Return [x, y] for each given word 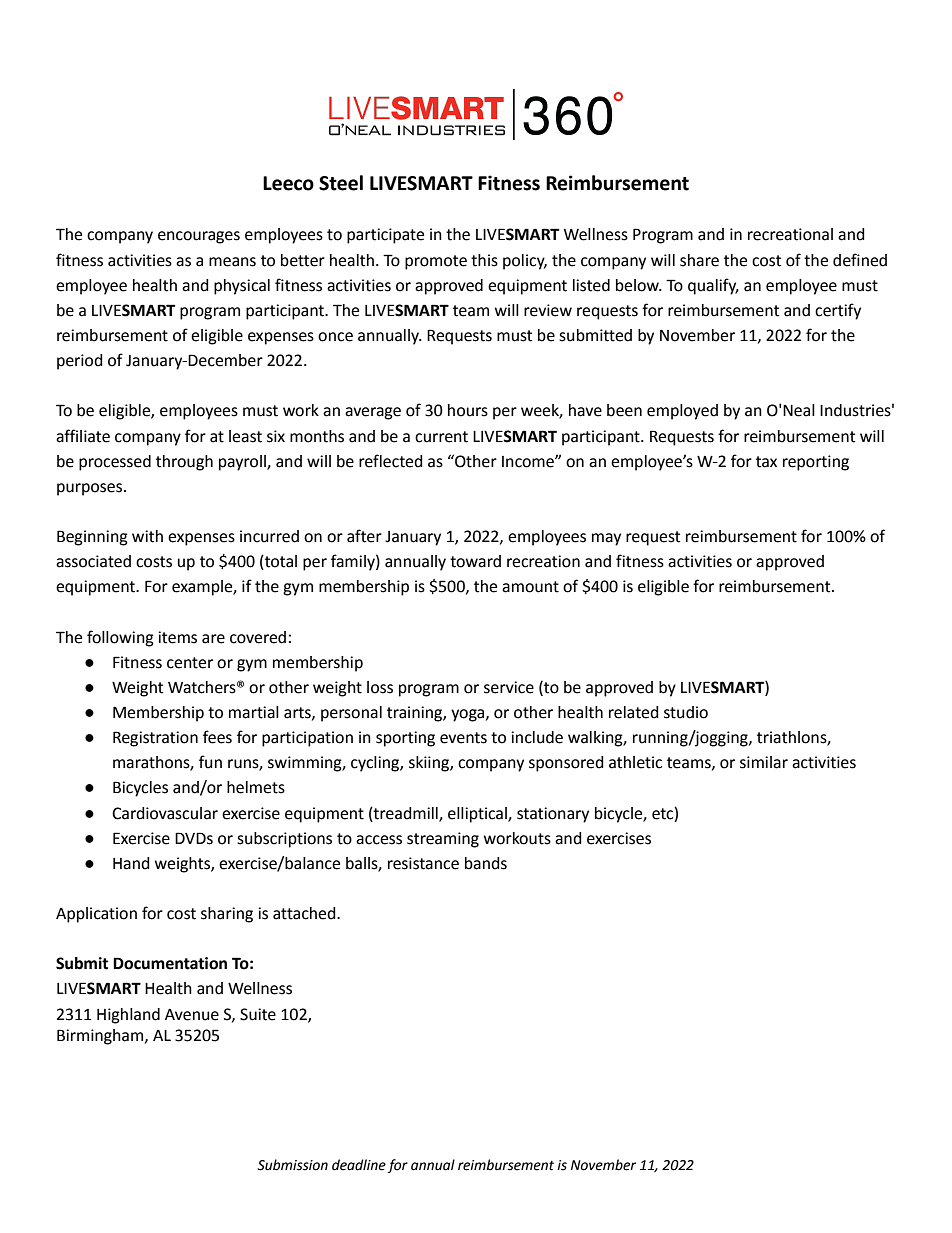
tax [766, 462]
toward [475, 561]
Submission [292, 1165]
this [484, 260]
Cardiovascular [165, 813]
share [699, 260]
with [147, 536]
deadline [359, 1165]
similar [764, 762]
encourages [199, 237]
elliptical [478, 815]
